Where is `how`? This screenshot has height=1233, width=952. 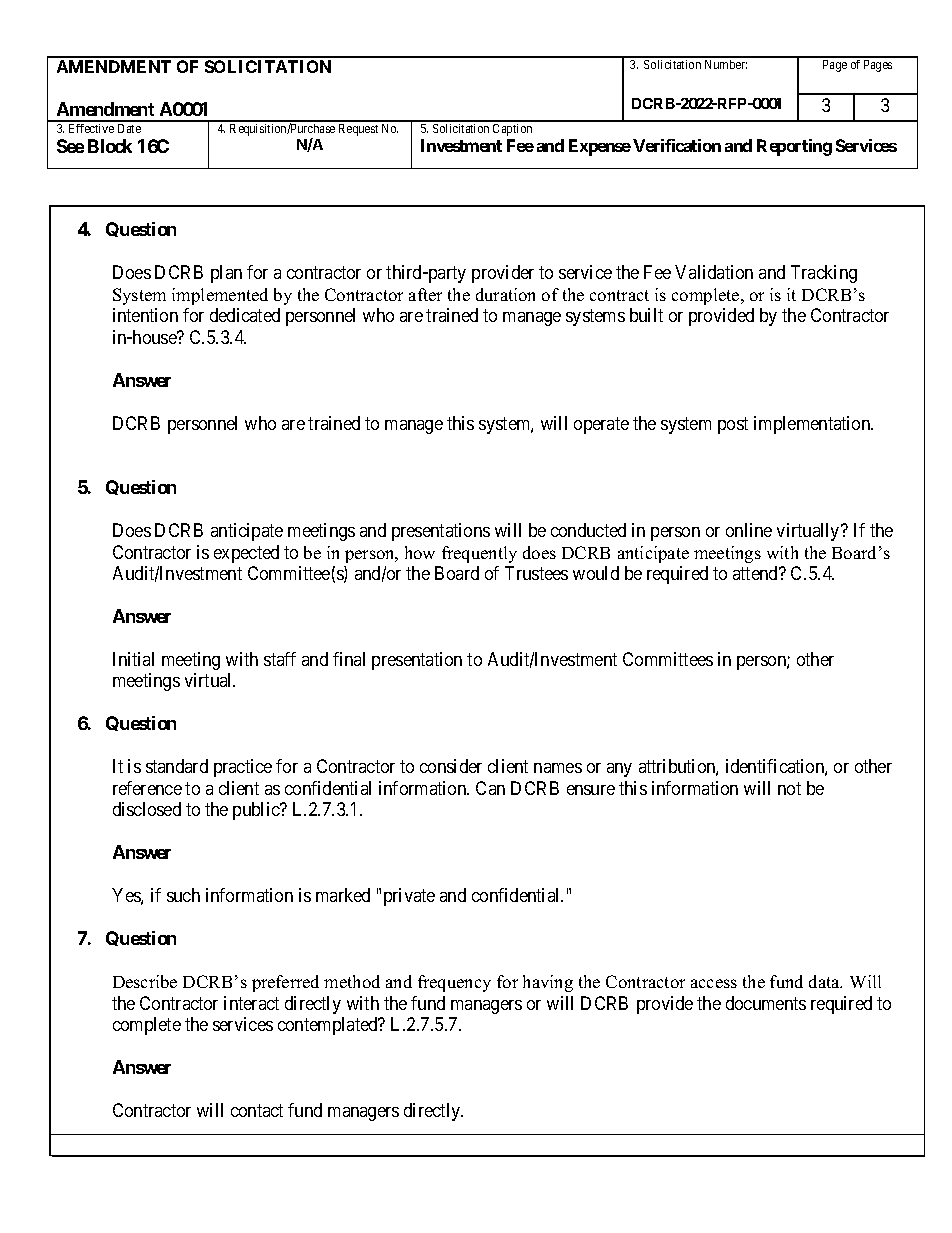
how is located at coordinates (420, 552).
